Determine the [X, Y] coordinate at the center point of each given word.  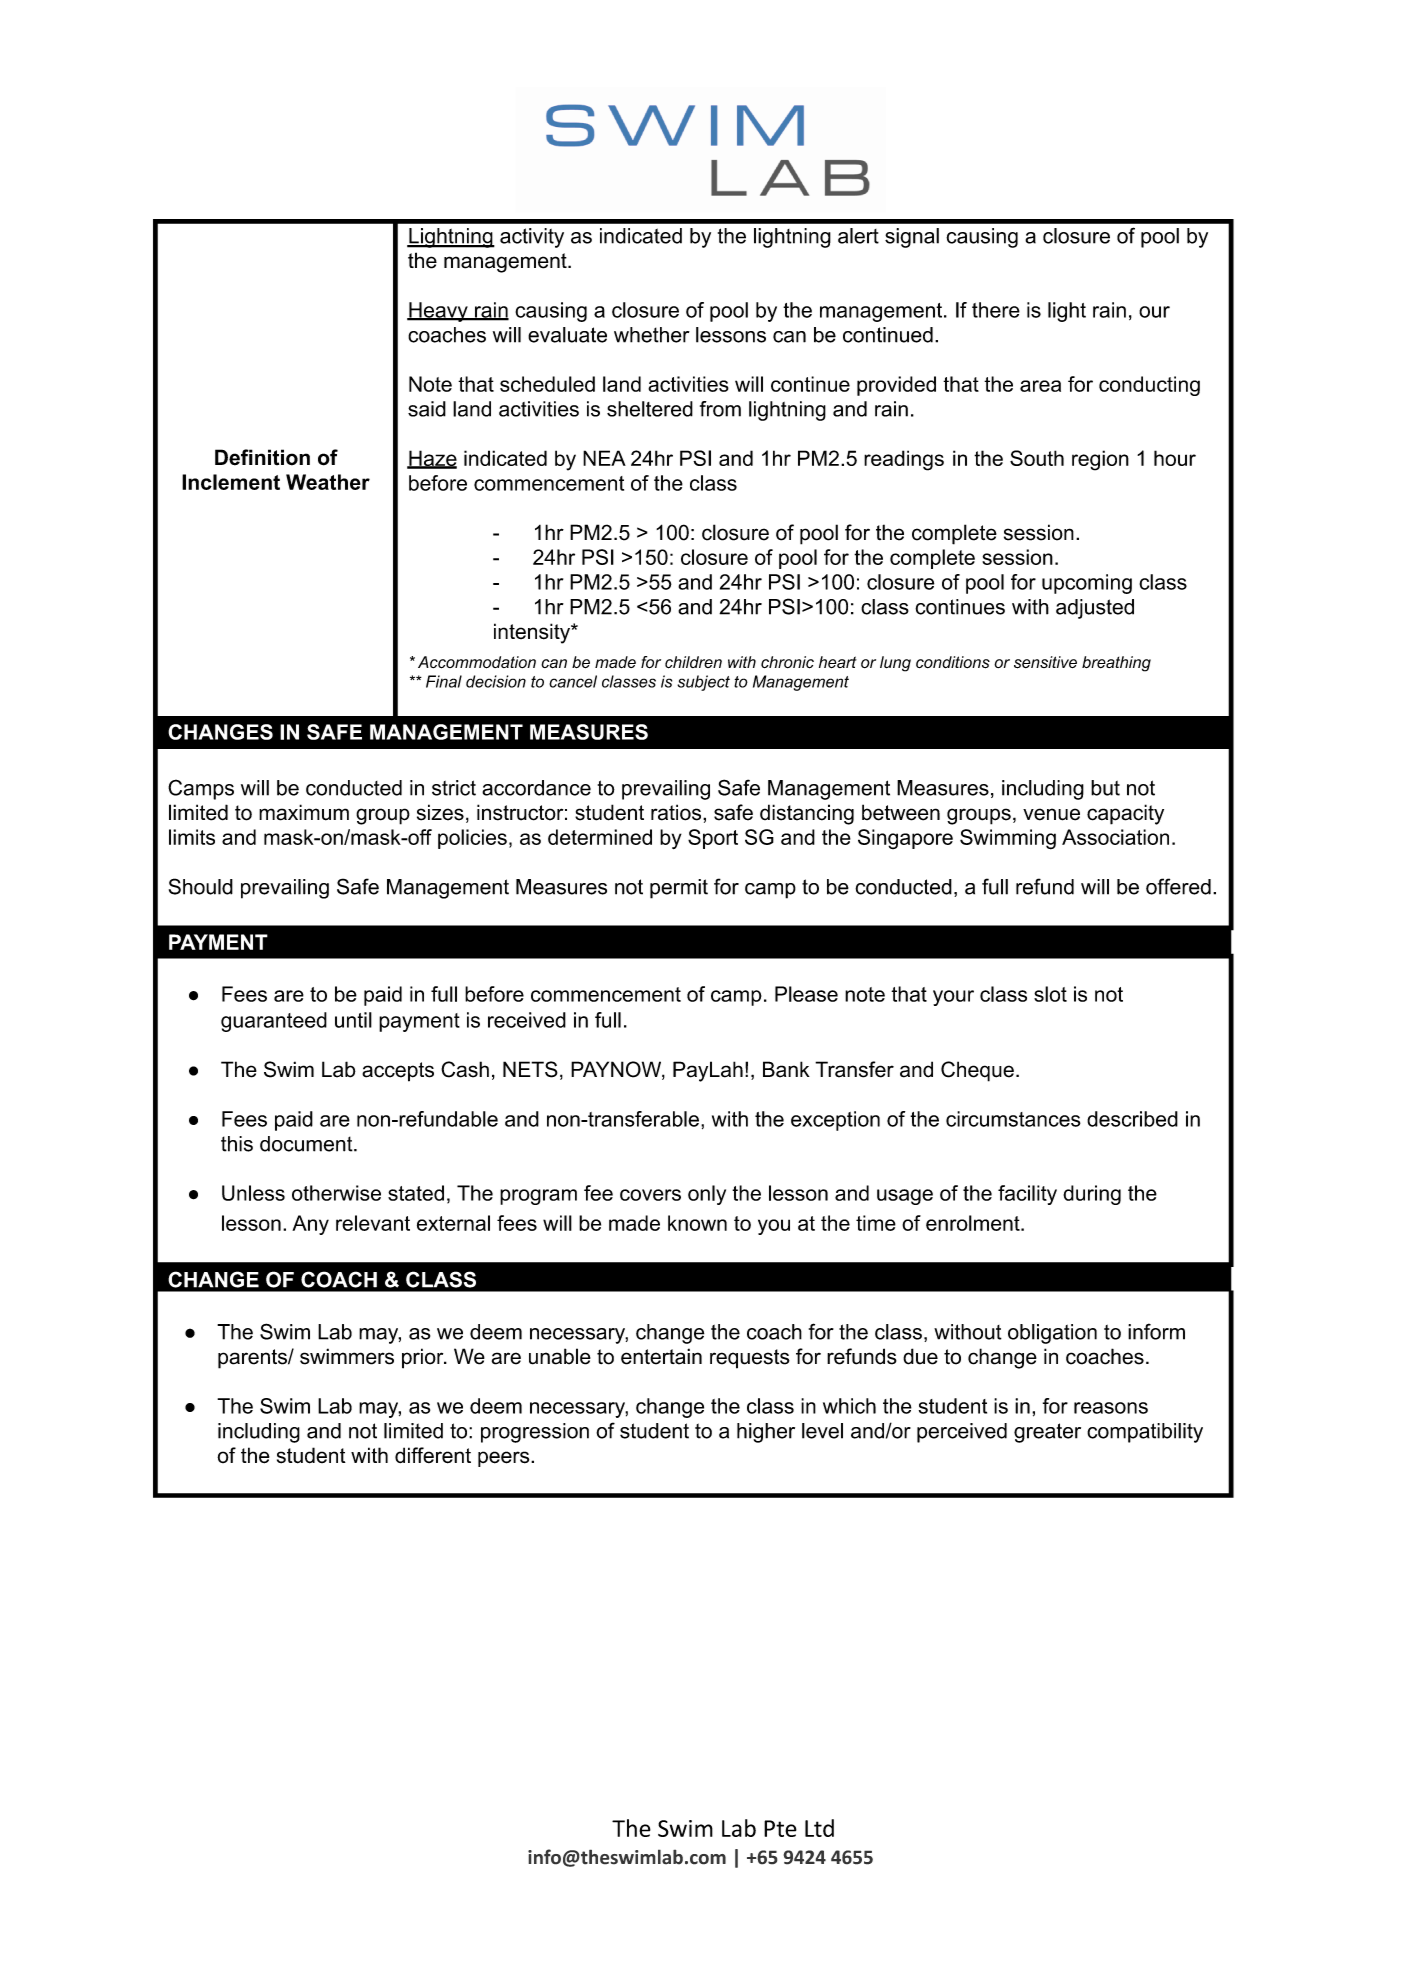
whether [652, 335]
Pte [780, 1828]
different [433, 1455]
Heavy [438, 312]
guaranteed [274, 1022]
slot [1050, 994]
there [996, 310]
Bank [786, 1069]
